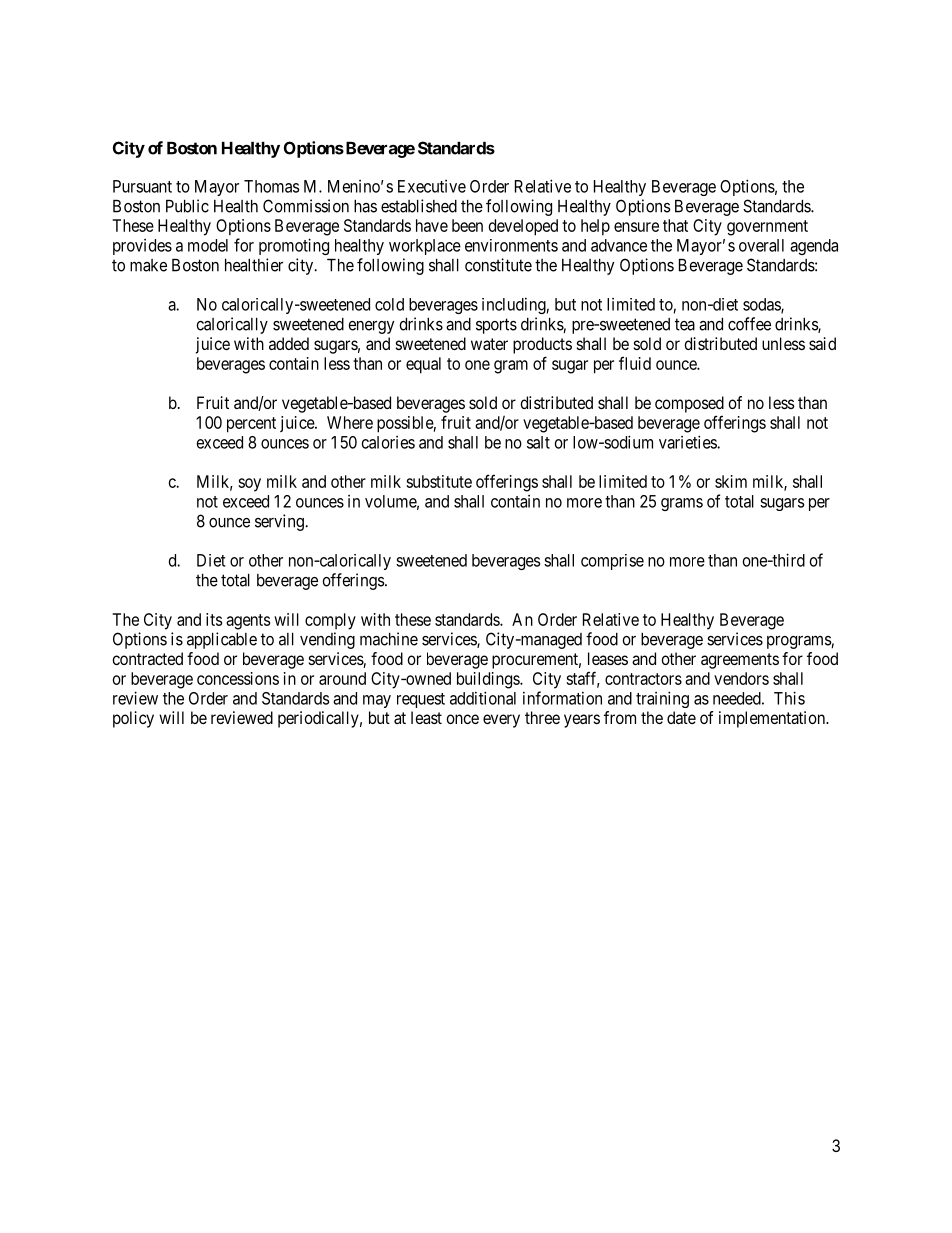  I want to click on substitute, so click(439, 481).
